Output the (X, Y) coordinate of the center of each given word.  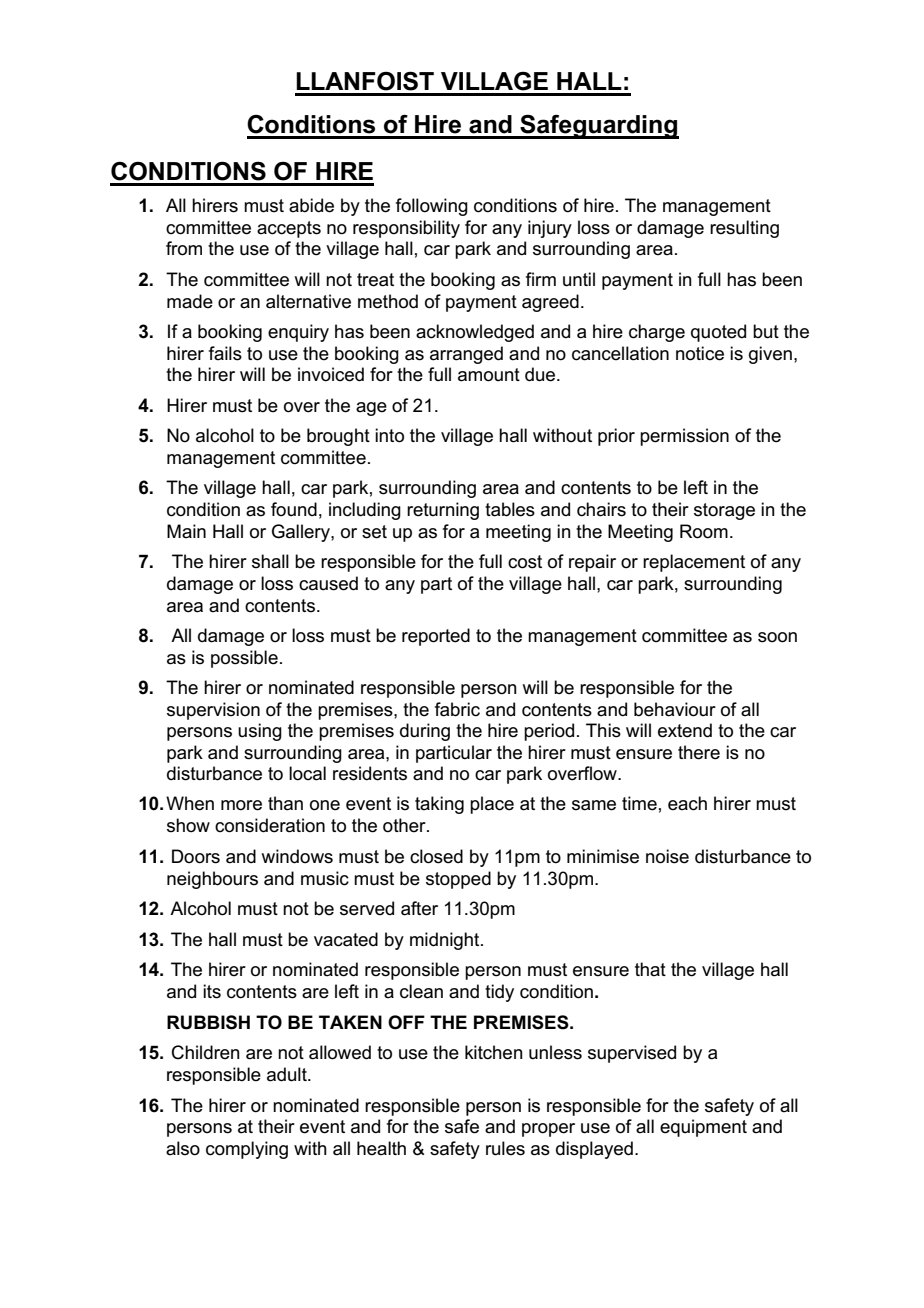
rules (505, 1148)
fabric (457, 709)
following (432, 207)
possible (244, 659)
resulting (744, 229)
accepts (289, 229)
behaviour (675, 709)
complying (247, 1150)
